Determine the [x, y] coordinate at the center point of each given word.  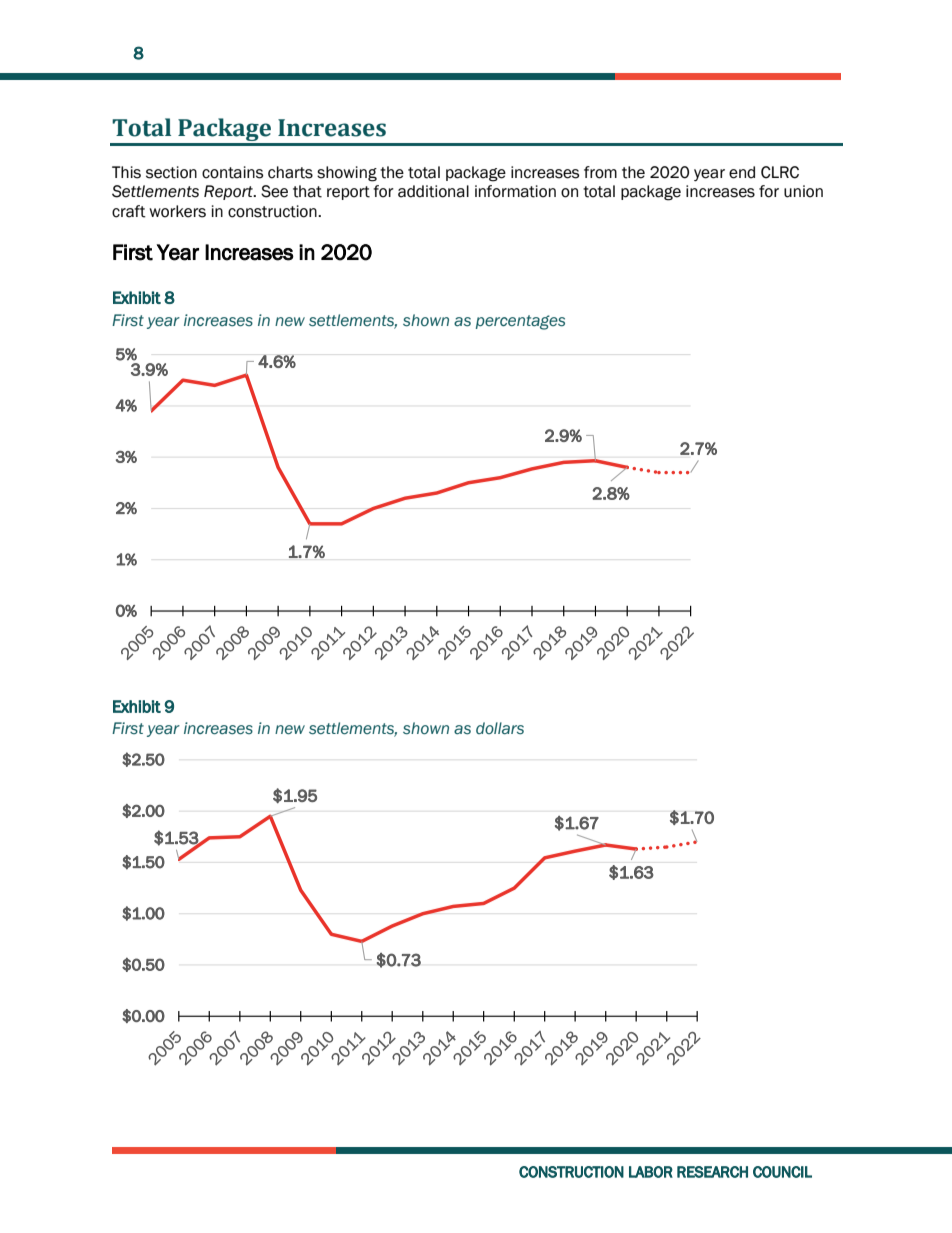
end [742, 172]
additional [433, 191]
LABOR [651, 1172]
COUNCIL [782, 1172]
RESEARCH [712, 1172]
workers [177, 211]
